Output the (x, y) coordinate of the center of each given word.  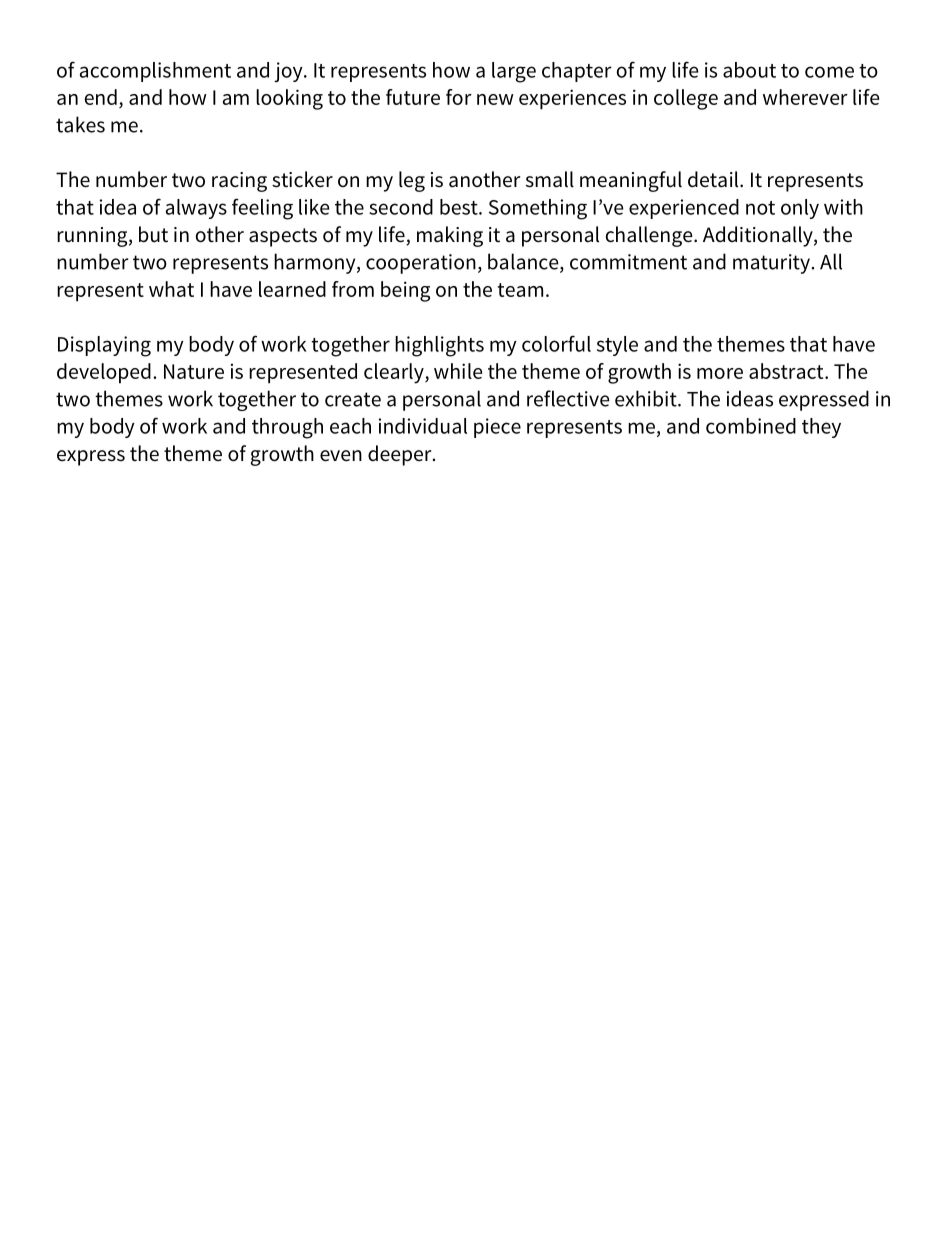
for (459, 97)
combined (751, 426)
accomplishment (155, 72)
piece (497, 428)
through (287, 428)
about (749, 70)
